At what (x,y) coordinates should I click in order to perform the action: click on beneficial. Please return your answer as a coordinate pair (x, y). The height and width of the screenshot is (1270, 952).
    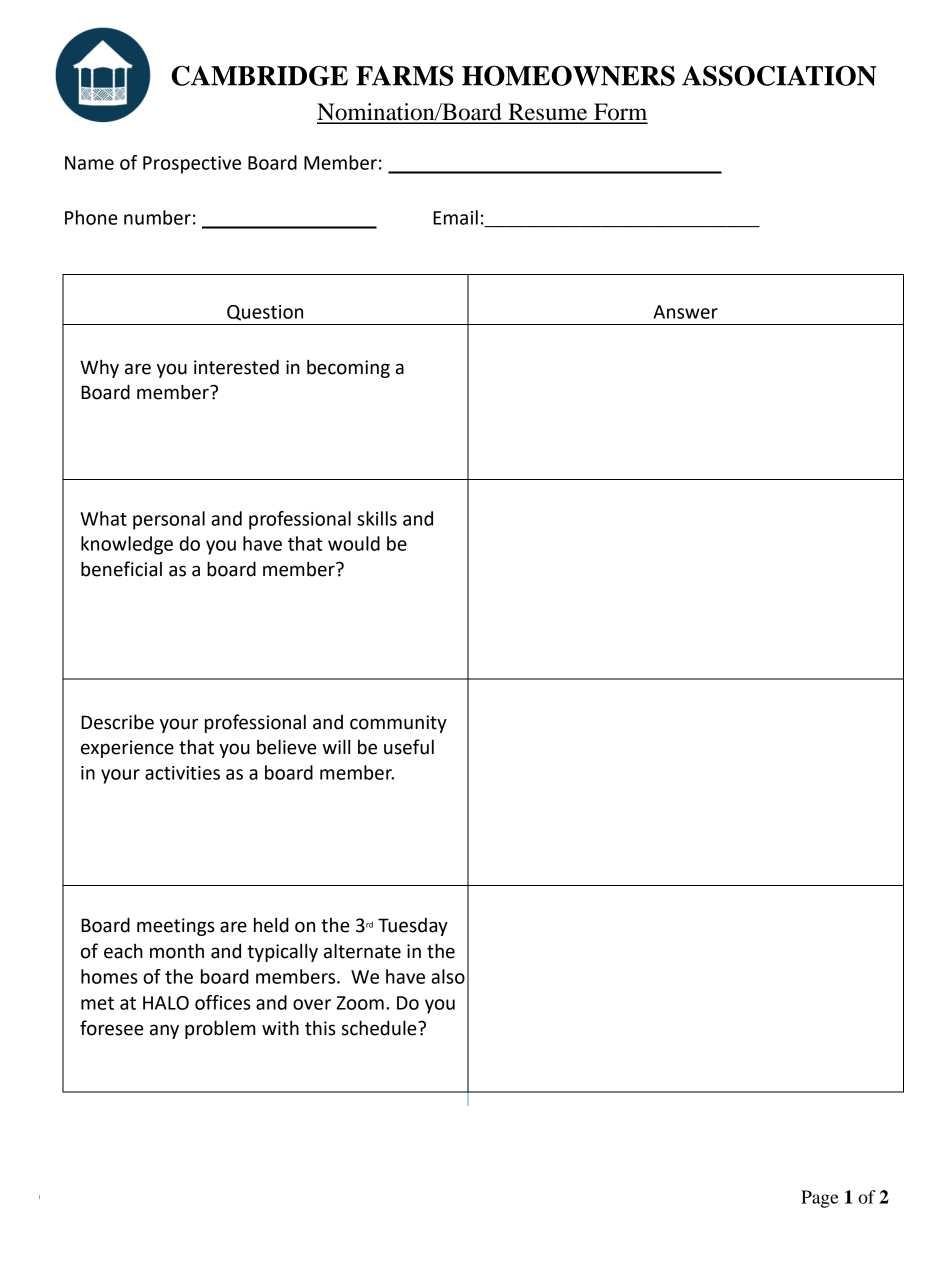
    Looking at the image, I should click on (121, 569).
